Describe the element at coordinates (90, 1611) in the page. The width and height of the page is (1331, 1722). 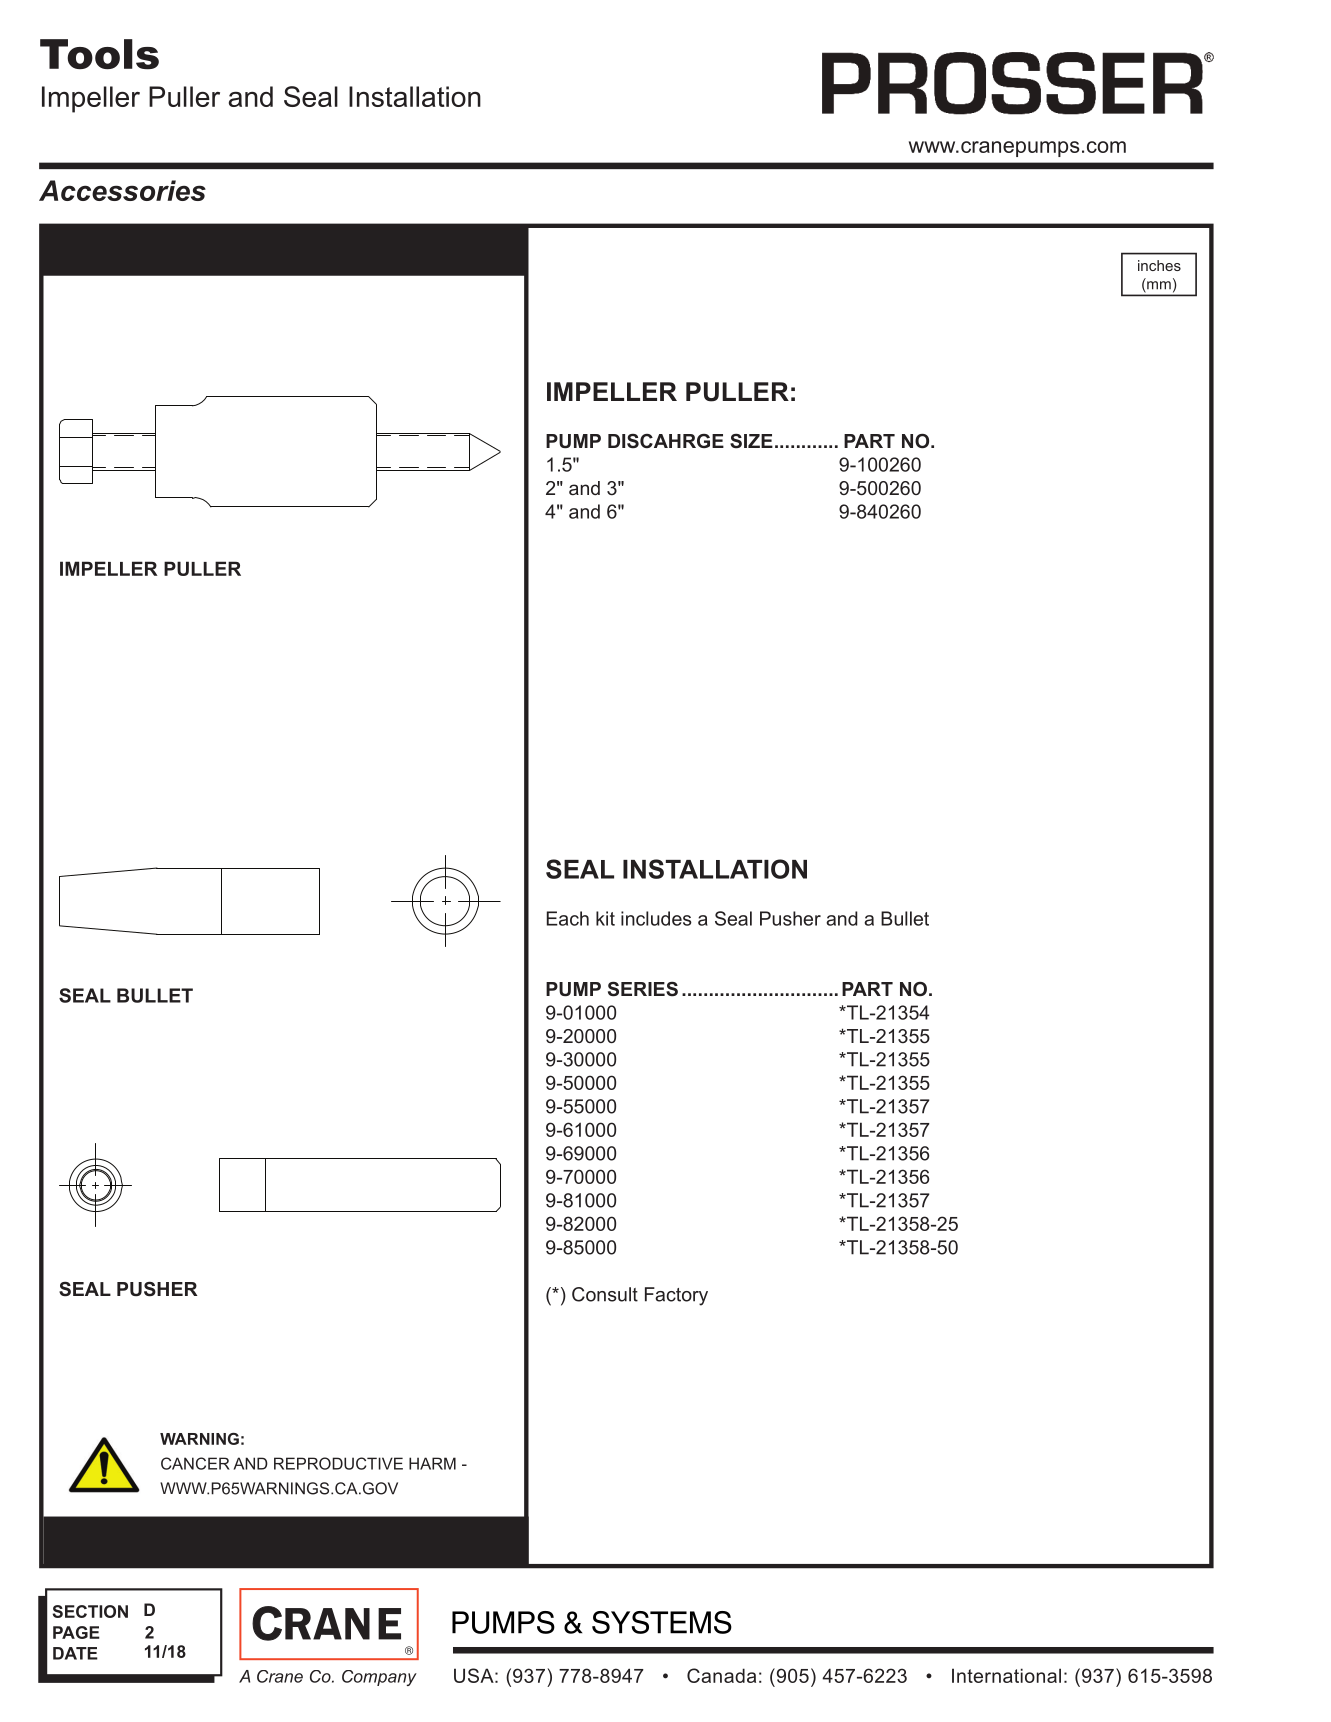
I see `SECTION` at that location.
